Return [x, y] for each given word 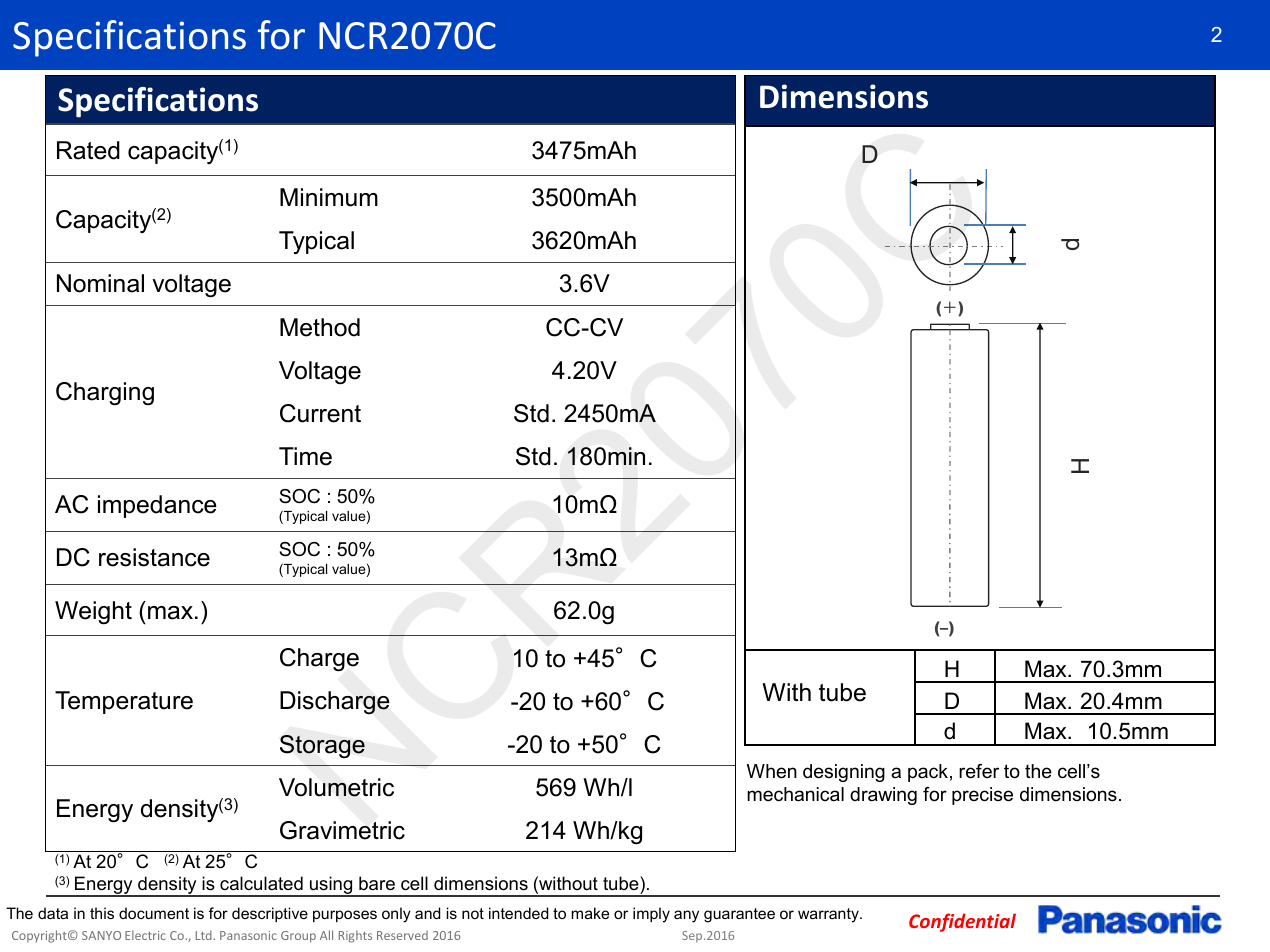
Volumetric [336, 787]
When [772, 771]
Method [320, 327]
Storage [322, 747]
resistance [154, 557]
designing [844, 773]
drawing [883, 796]
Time [305, 456]
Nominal [100, 283]
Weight [93, 613]
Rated [88, 150]
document [154, 913]
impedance [157, 506]
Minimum [329, 197]
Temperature [124, 702]
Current [320, 413]
